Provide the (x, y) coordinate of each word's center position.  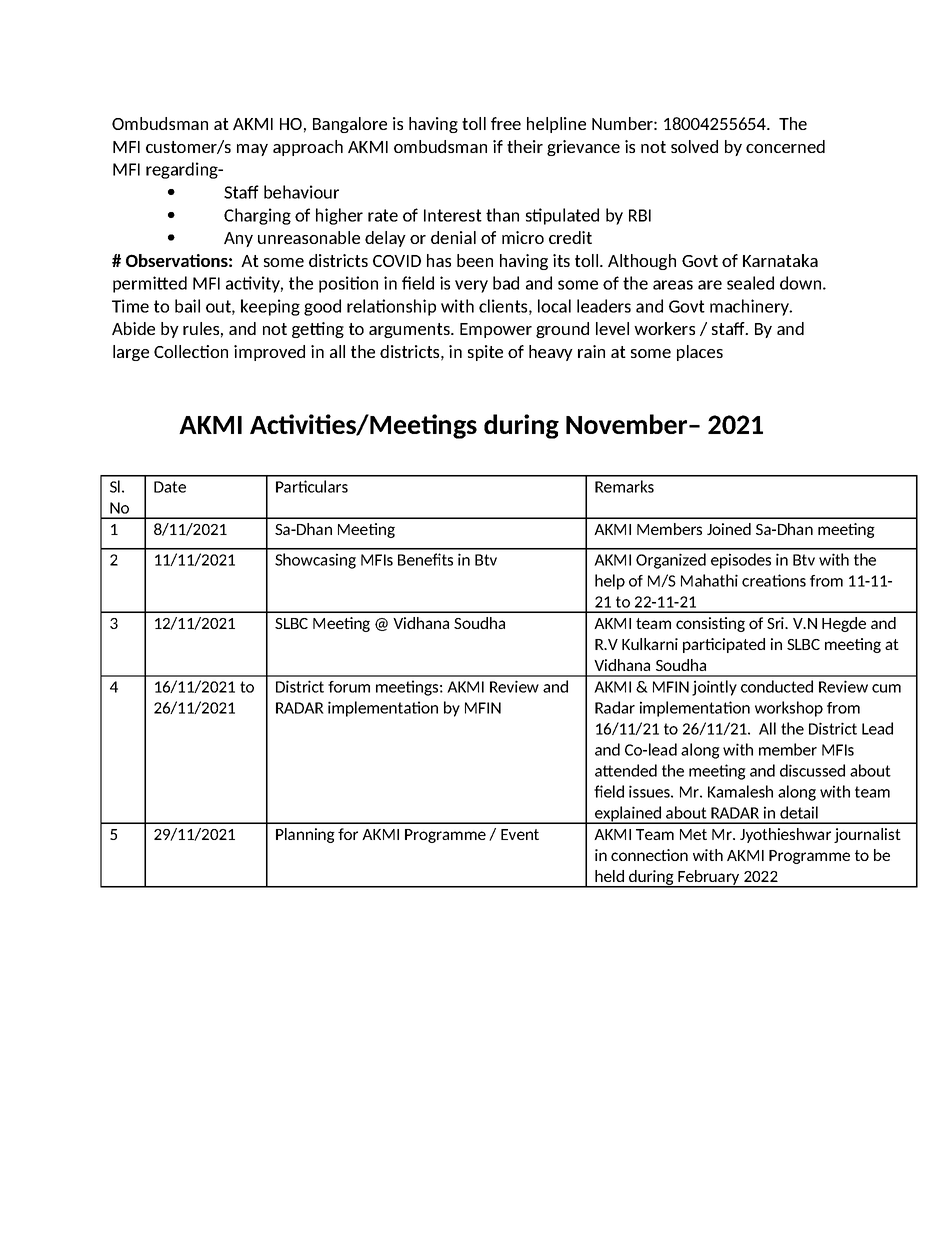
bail (187, 306)
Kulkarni (650, 644)
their (525, 146)
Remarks (624, 486)
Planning (305, 835)
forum (349, 687)
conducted (777, 686)
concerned (785, 146)
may (252, 150)
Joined (729, 529)
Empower (496, 330)
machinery (750, 307)
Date (170, 487)
